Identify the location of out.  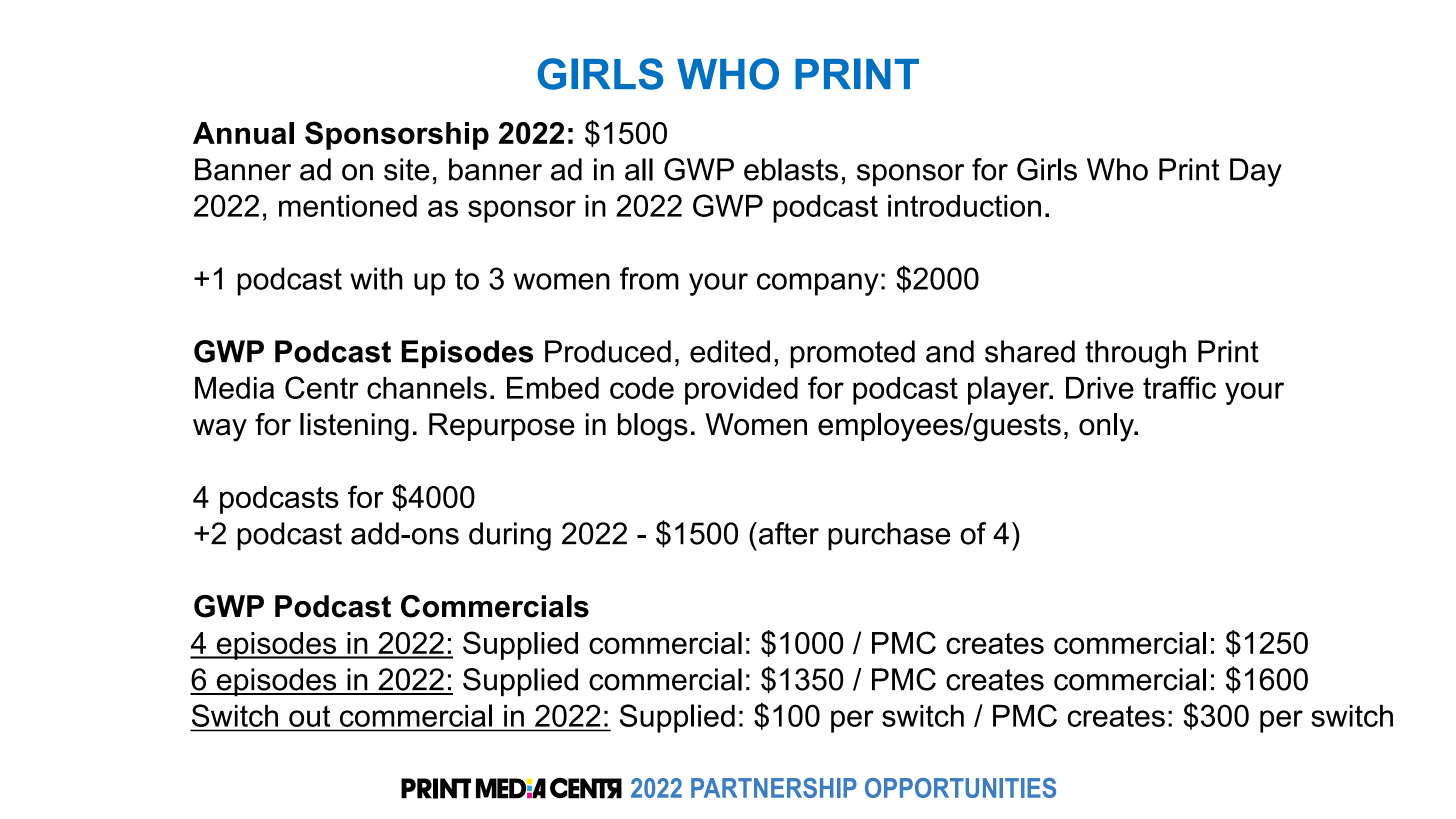
(309, 716).
